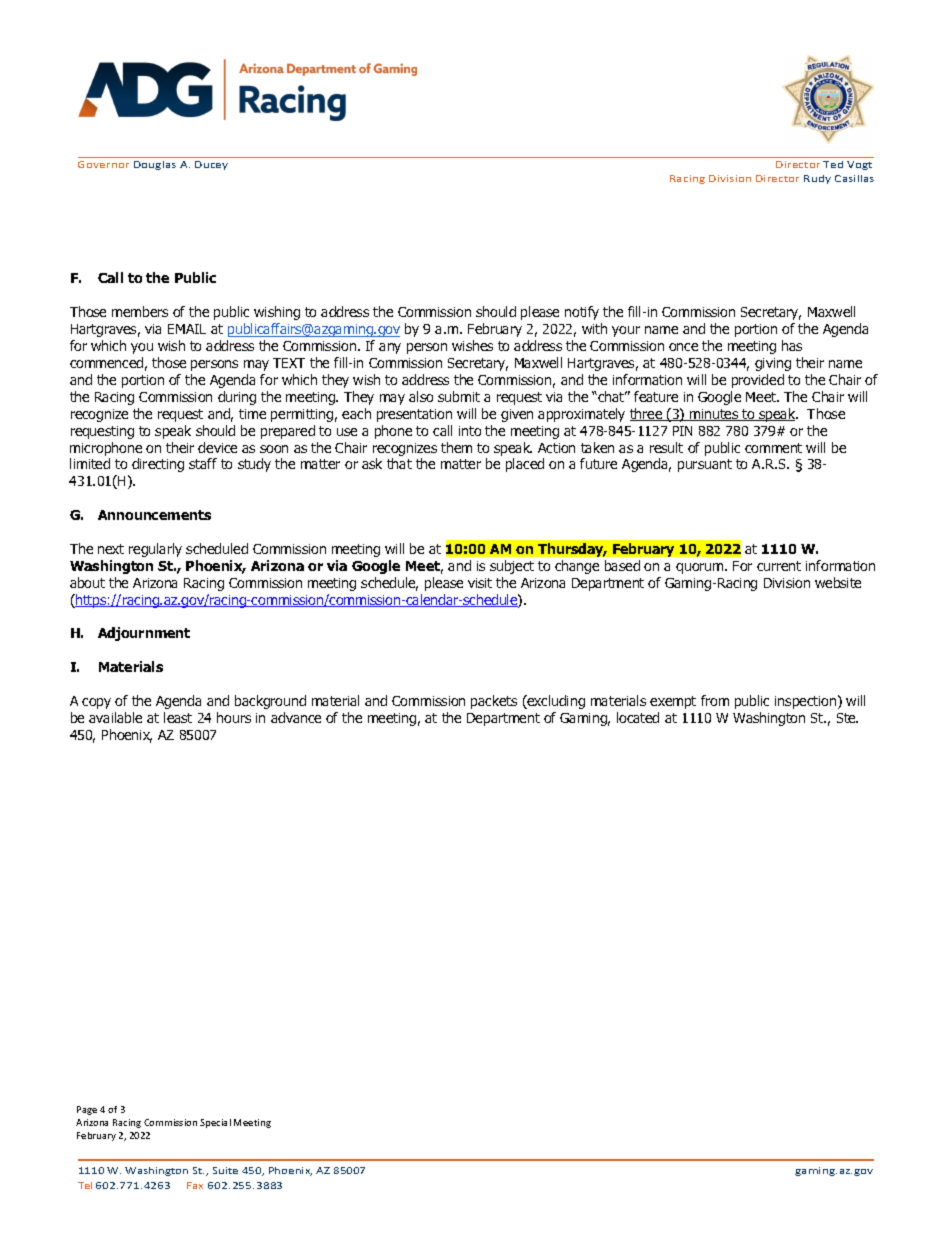  I want to click on from, so click(715, 700).
